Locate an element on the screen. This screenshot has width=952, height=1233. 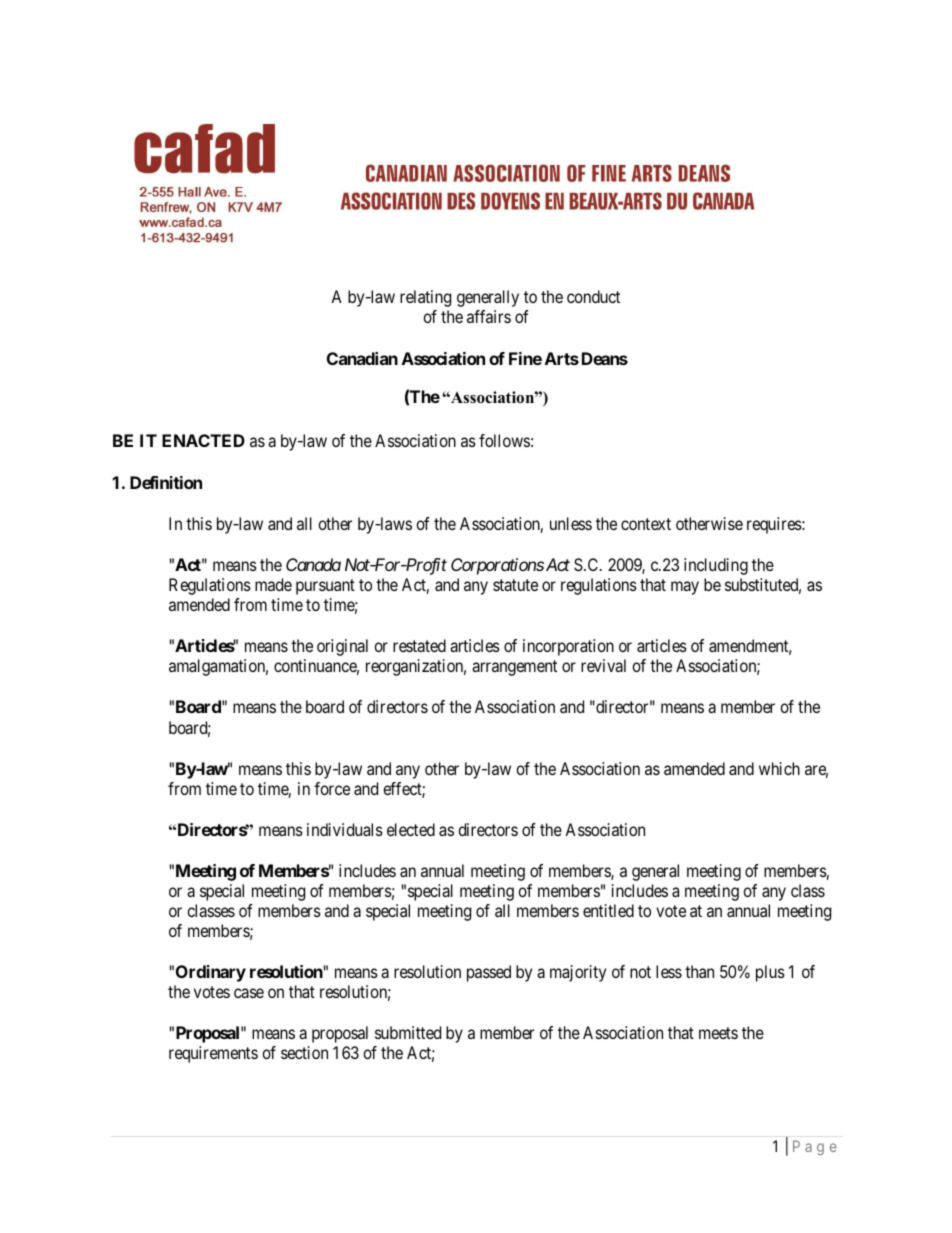
conduct is located at coordinates (593, 296).
